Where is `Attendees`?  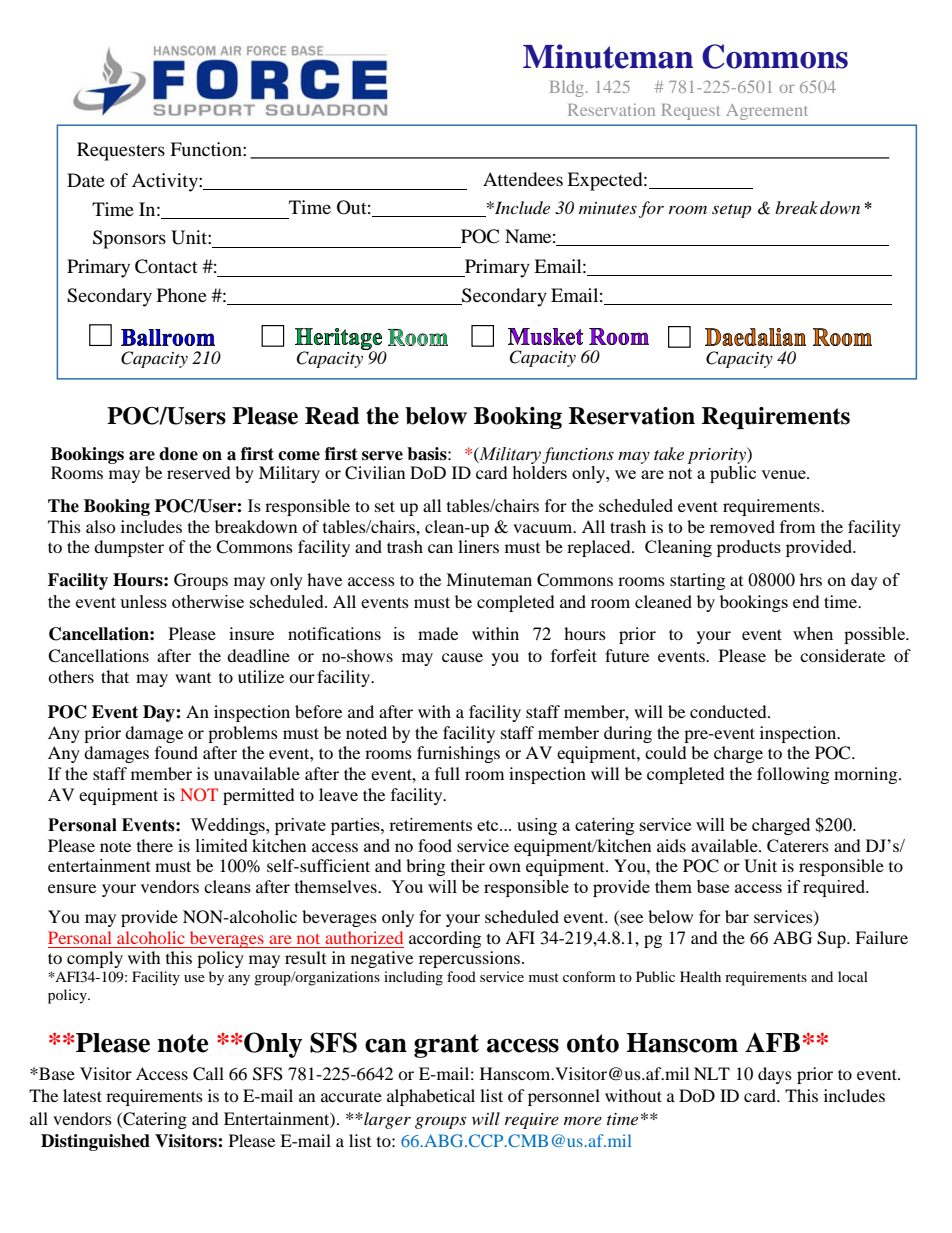
Attendees is located at coordinates (523, 179).
